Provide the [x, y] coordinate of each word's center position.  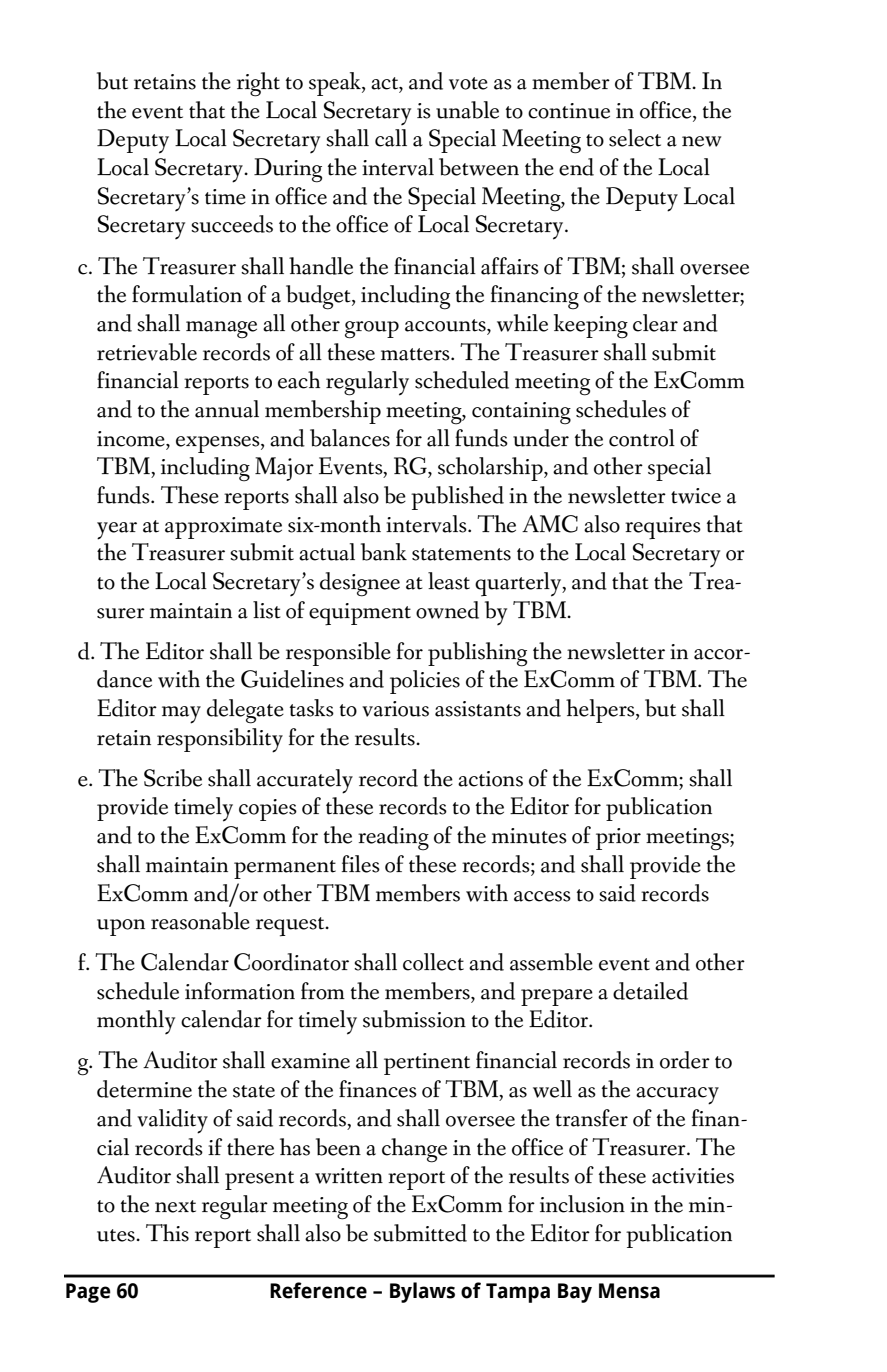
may [181, 715]
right [258, 84]
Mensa [629, 1291]
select [635, 138]
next [175, 1206]
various [395, 709]
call [391, 138]
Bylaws [422, 1292]
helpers [601, 711]
